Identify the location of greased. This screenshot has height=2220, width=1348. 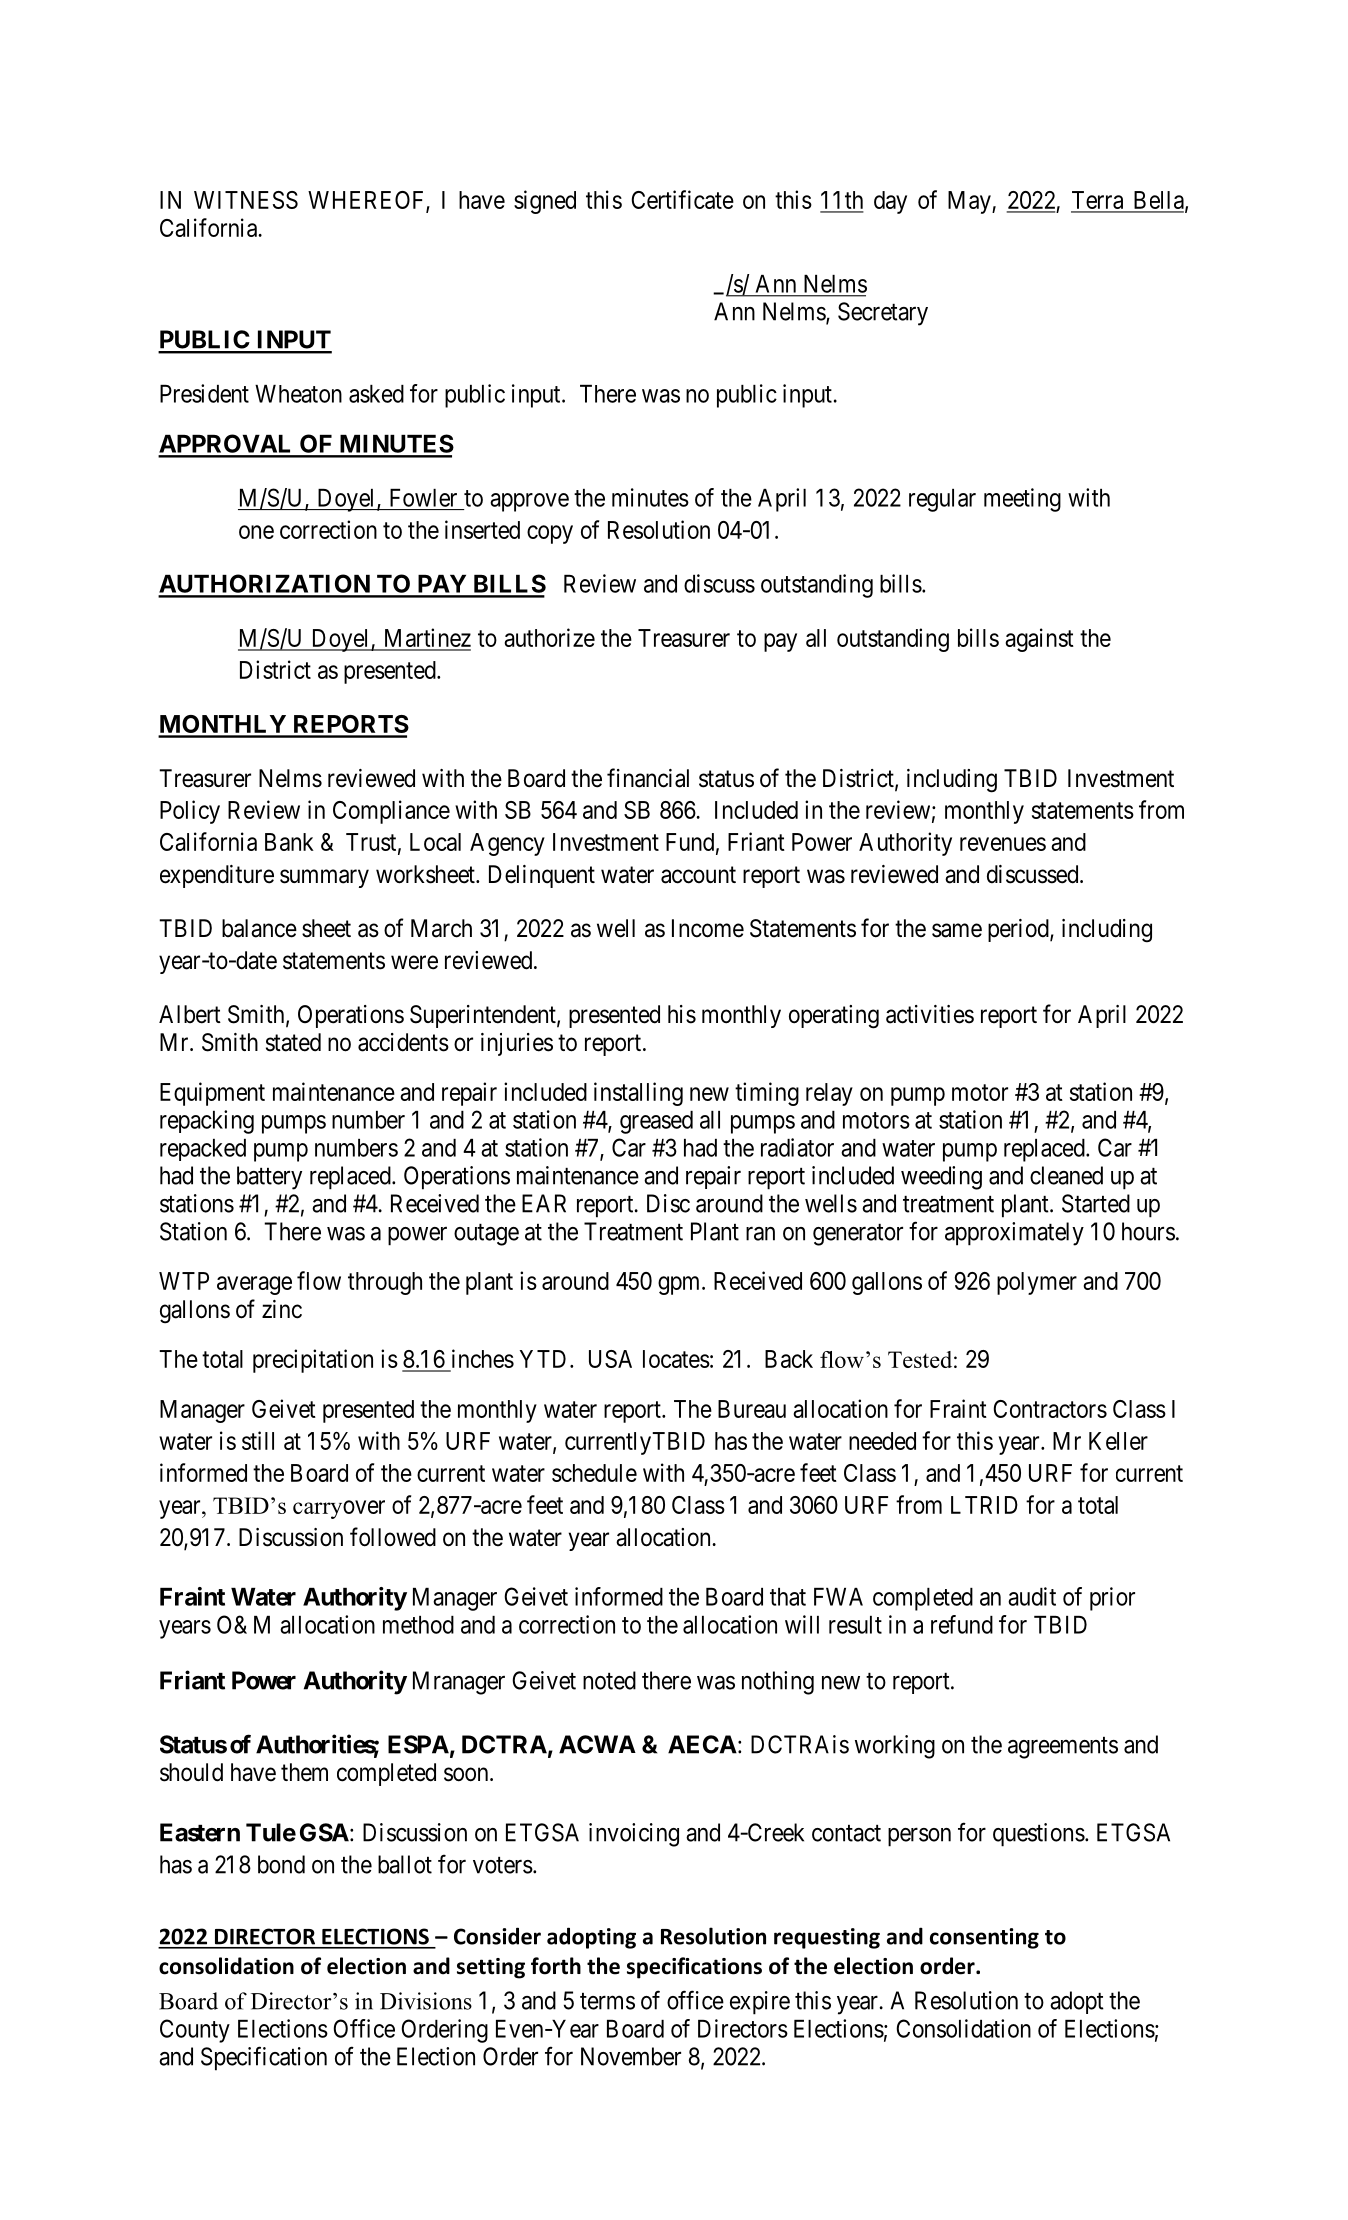
(656, 1122).
